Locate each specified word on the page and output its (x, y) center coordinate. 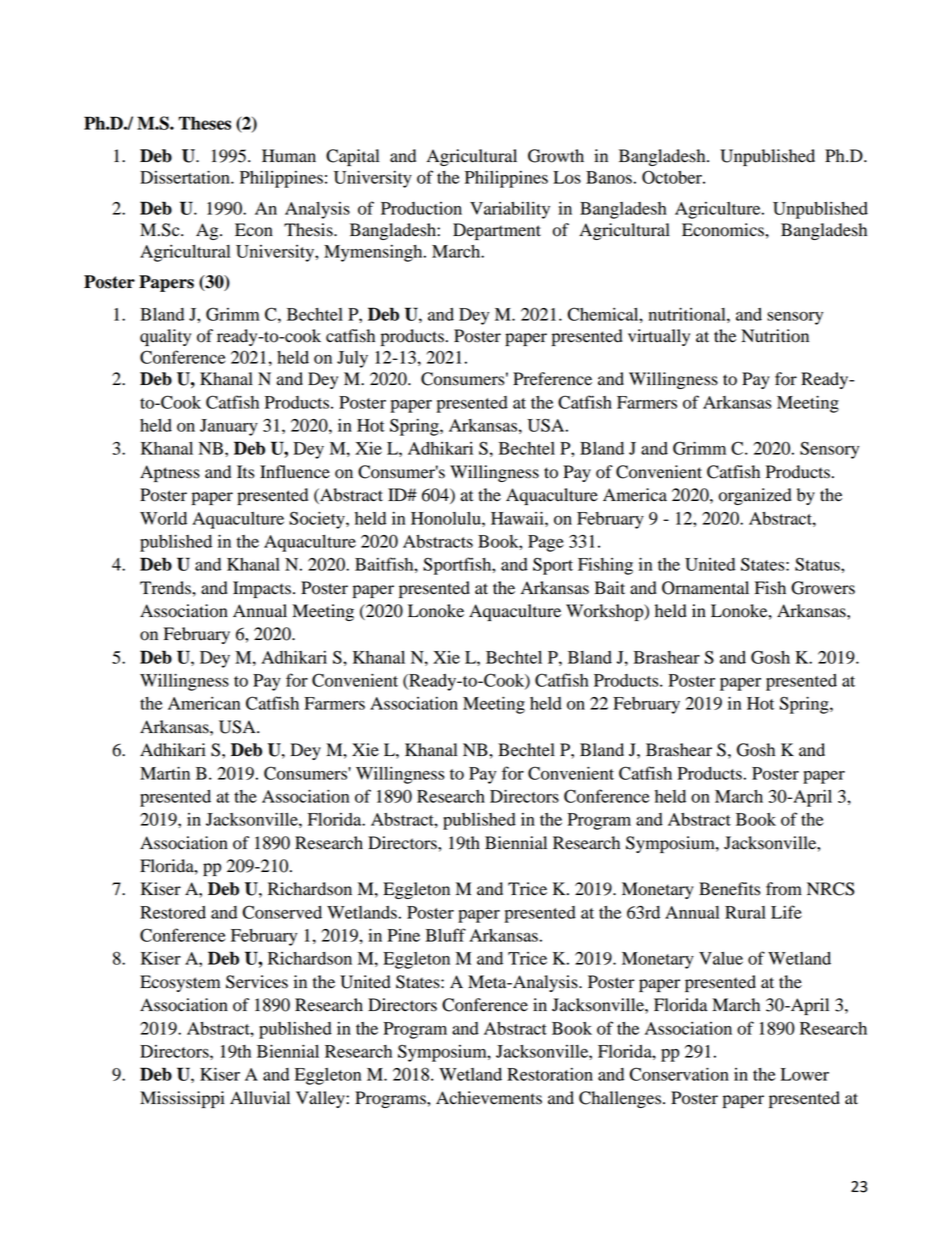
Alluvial (260, 1098)
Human (289, 156)
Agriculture (719, 210)
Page (546, 543)
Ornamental (705, 588)
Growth (556, 156)
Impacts (262, 589)
